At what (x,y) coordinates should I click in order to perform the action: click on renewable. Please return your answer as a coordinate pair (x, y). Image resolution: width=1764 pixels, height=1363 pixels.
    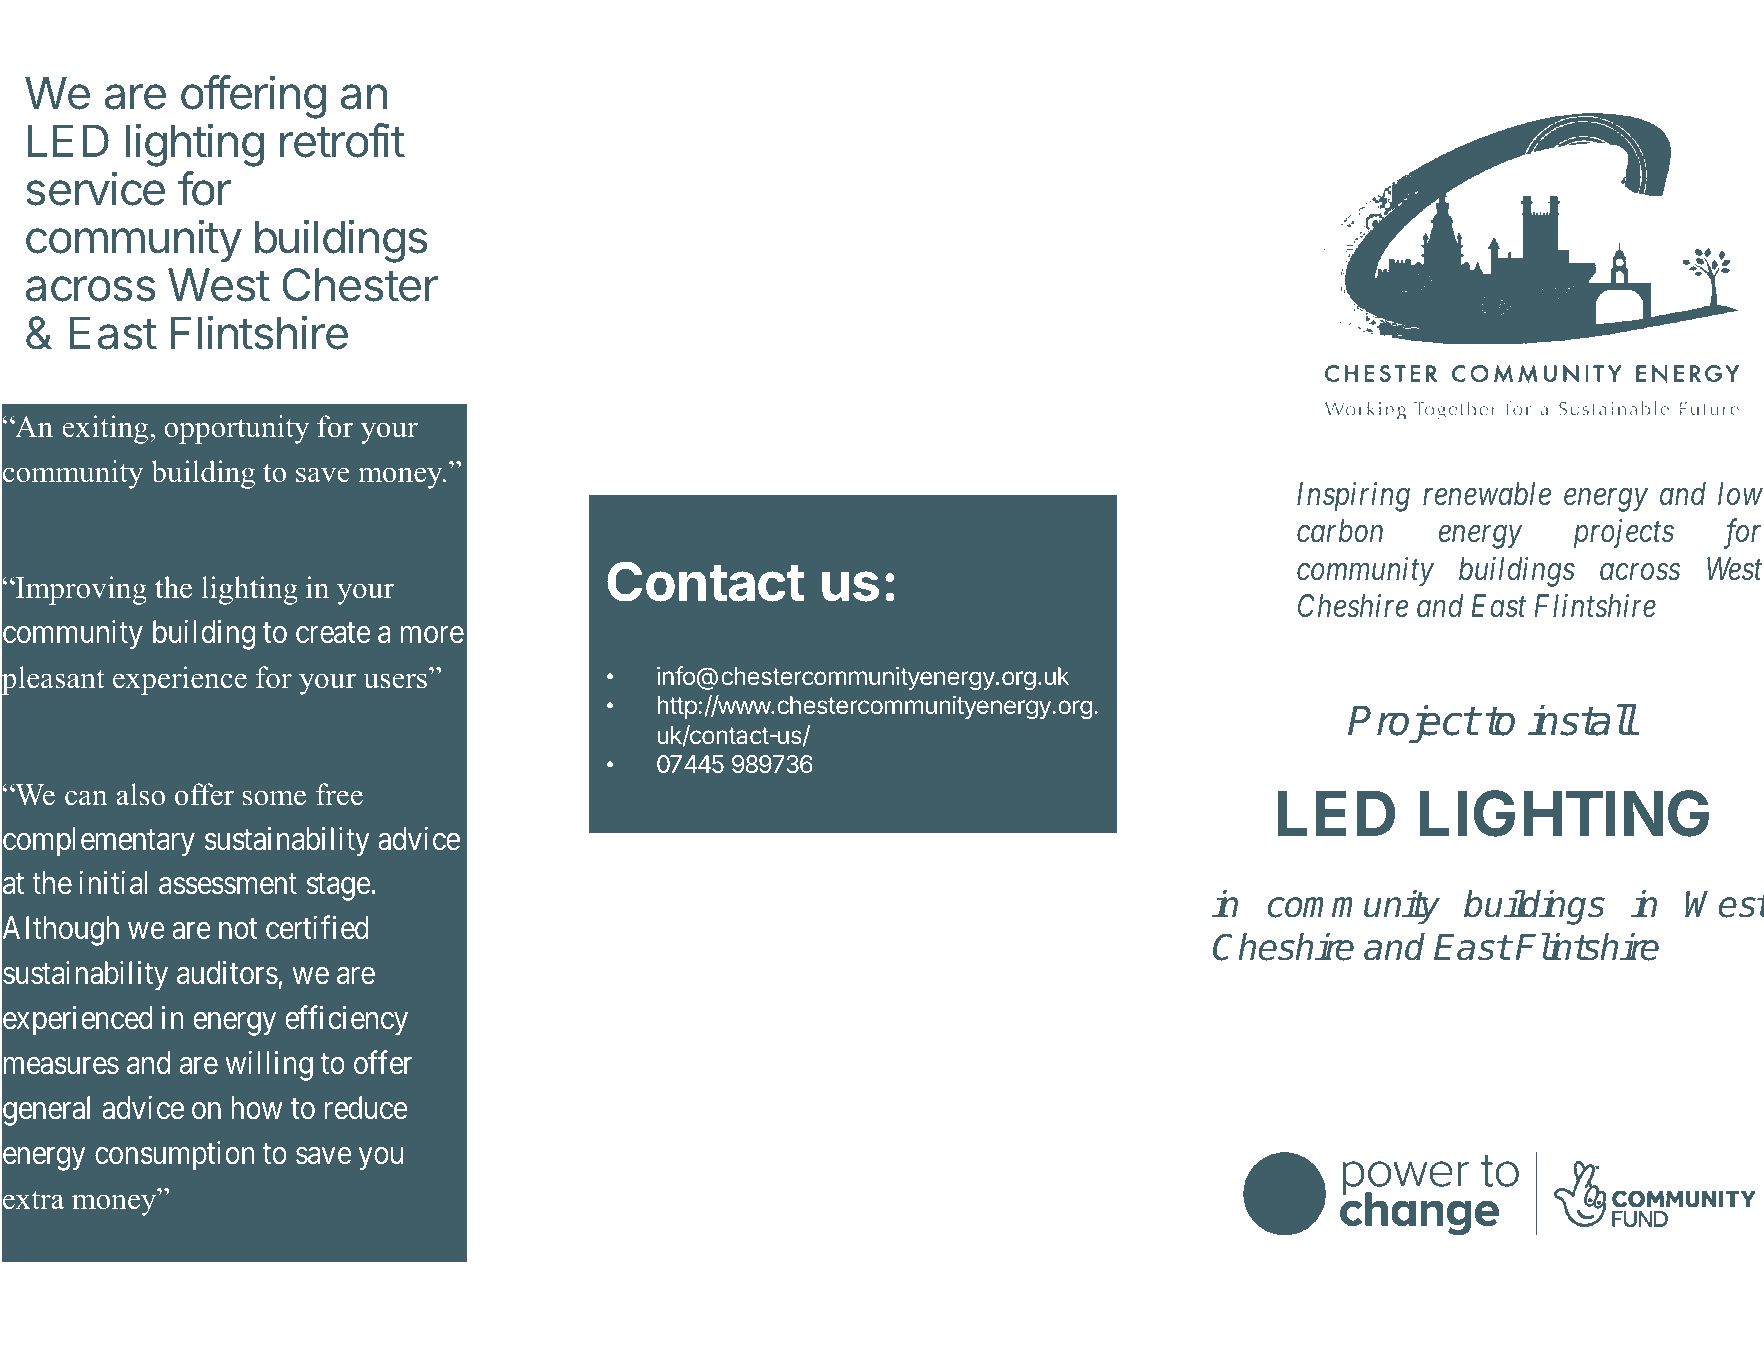
    Looking at the image, I should click on (1487, 494).
